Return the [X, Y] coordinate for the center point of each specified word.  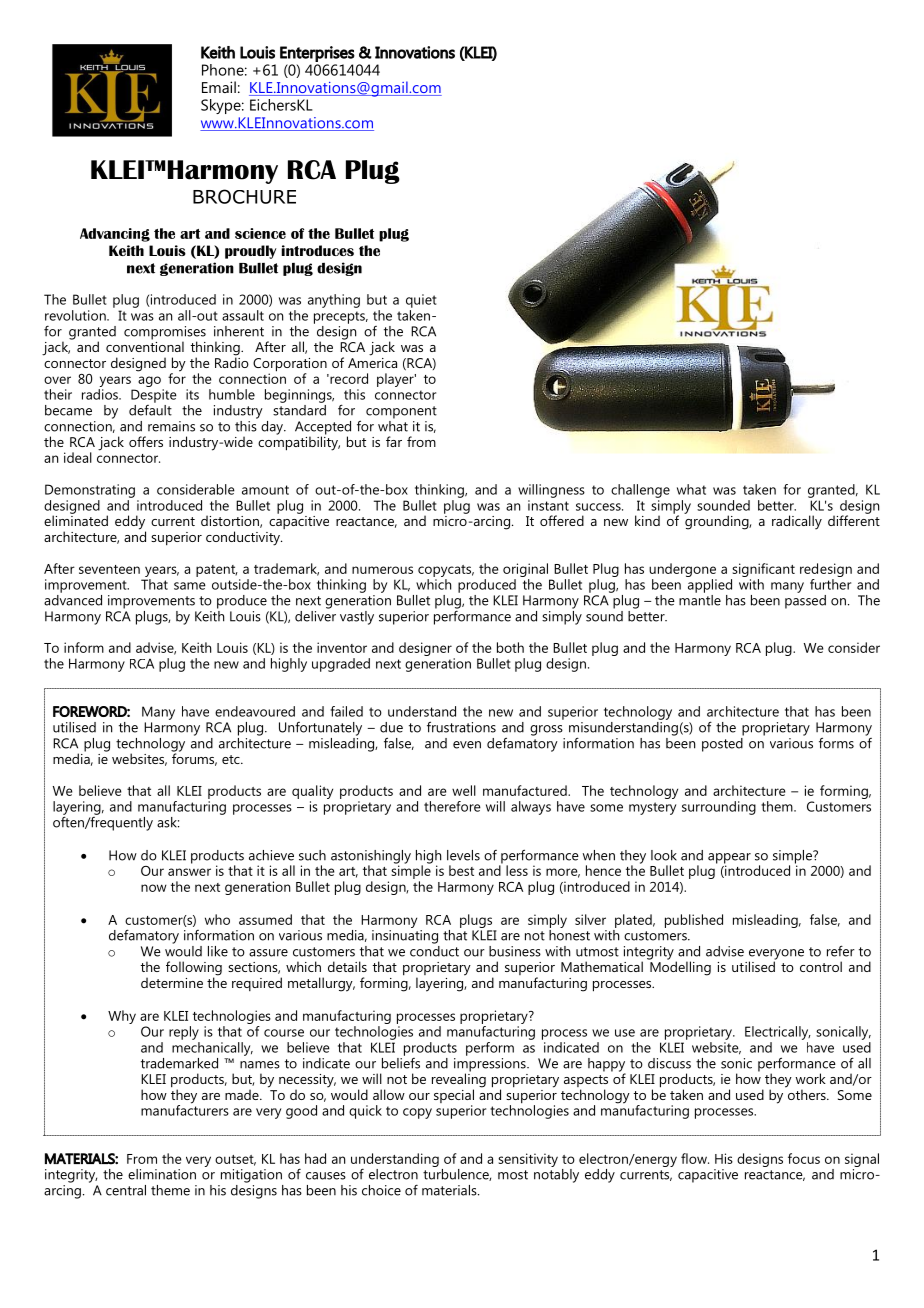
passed [805, 602]
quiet [421, 301]
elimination [162, 1174]
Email [219, 87]
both [510, 647]
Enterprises [317, 54]
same [190, 586]
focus [804, 1158]
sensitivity [528, 1160]
